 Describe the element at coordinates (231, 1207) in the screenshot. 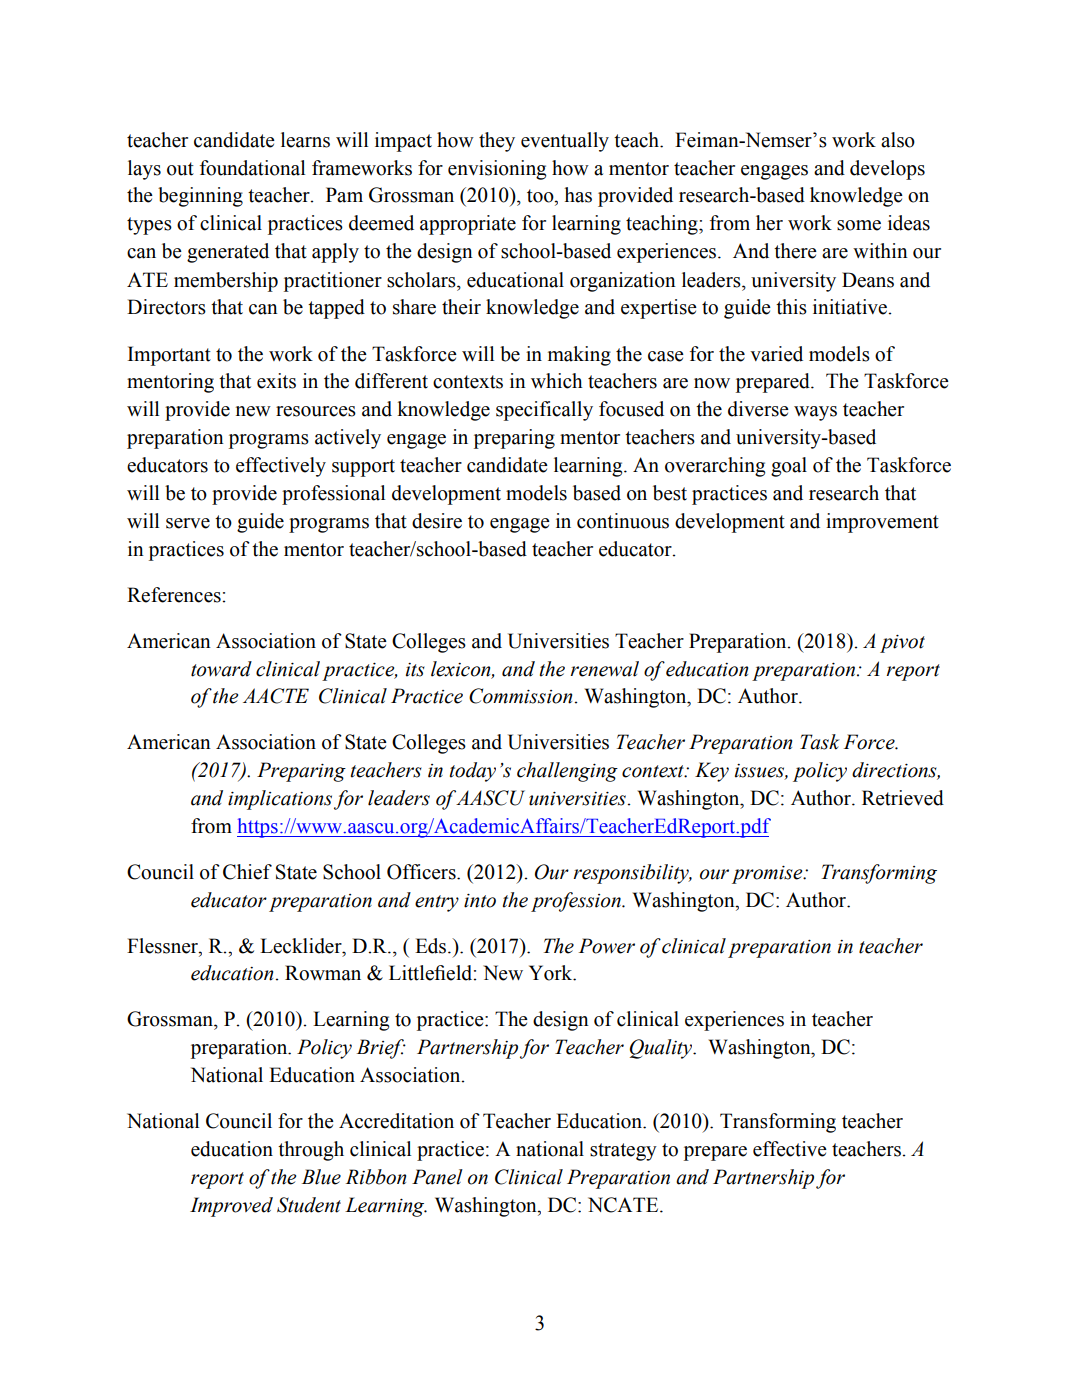

I see `Improved` at that location.
